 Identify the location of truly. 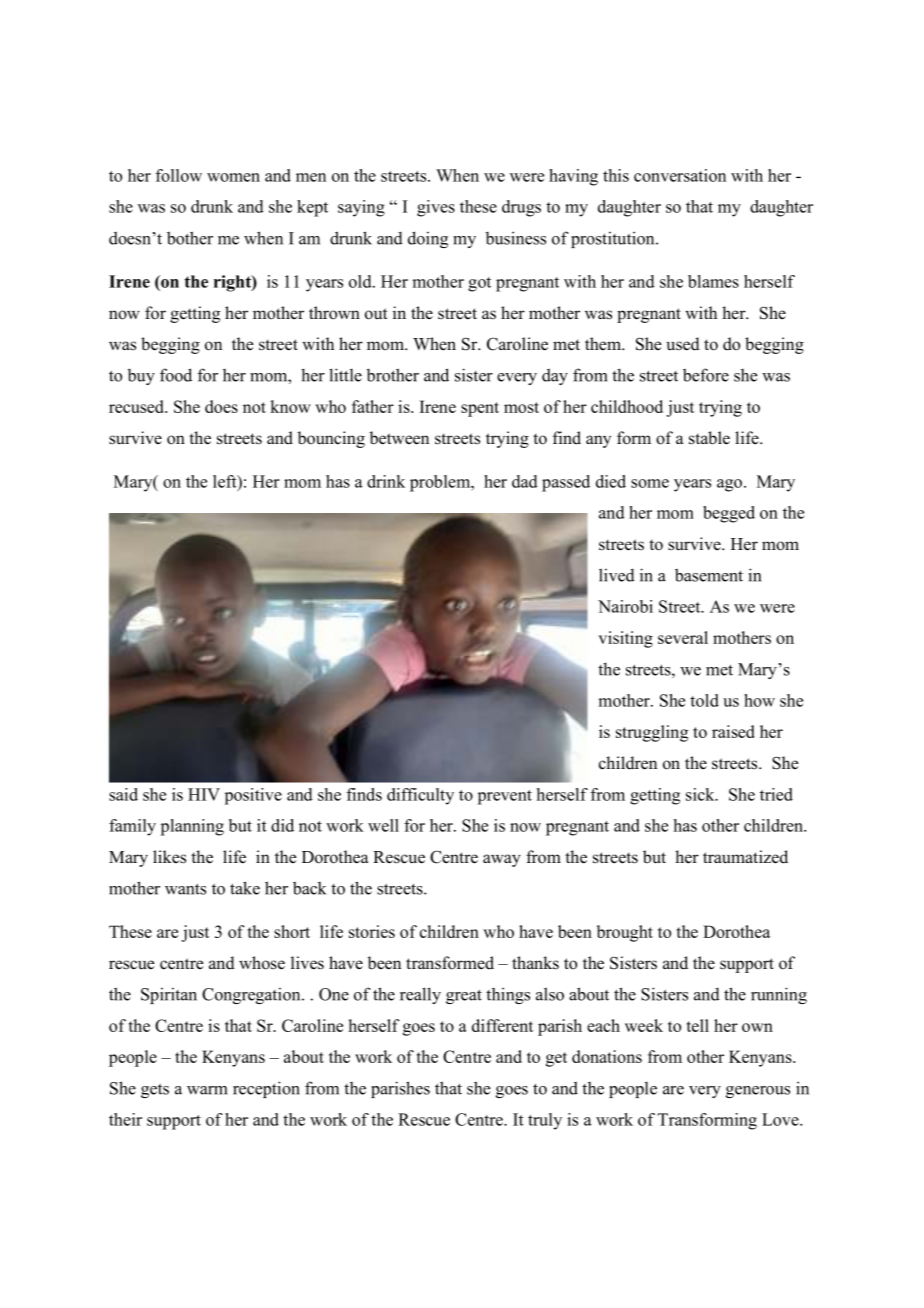
(545, 1121).
